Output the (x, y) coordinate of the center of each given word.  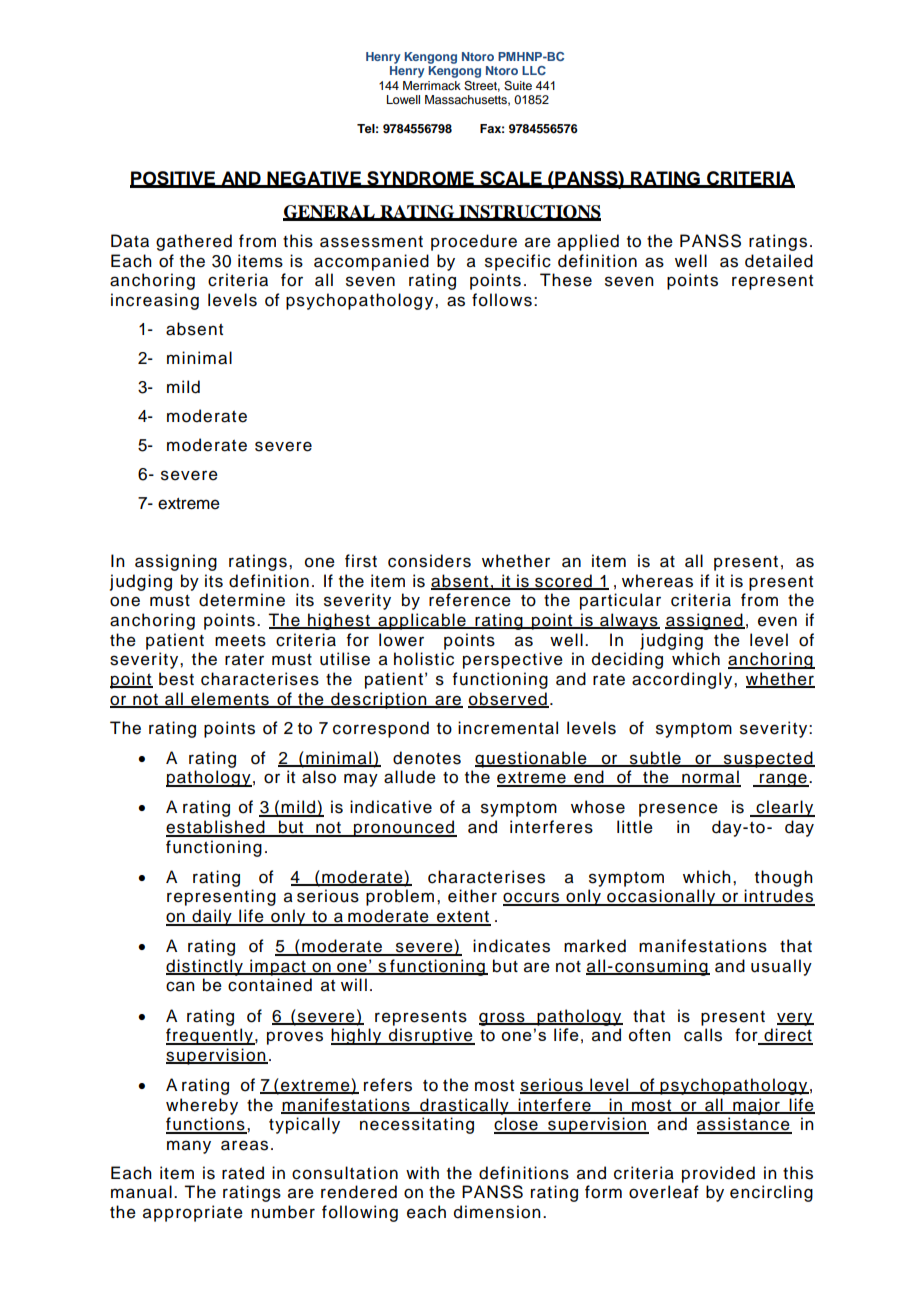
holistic (424, 659)
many (189, 1147)
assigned (705, 621)
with (422, 1172)
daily (212, 917)
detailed (779, 261)
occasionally (661, 897)
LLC (534, 70)
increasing (155, 301)
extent (463, 918)
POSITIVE (174, 179)
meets (240, 641)
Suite (518, 86)
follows (502, 300)
